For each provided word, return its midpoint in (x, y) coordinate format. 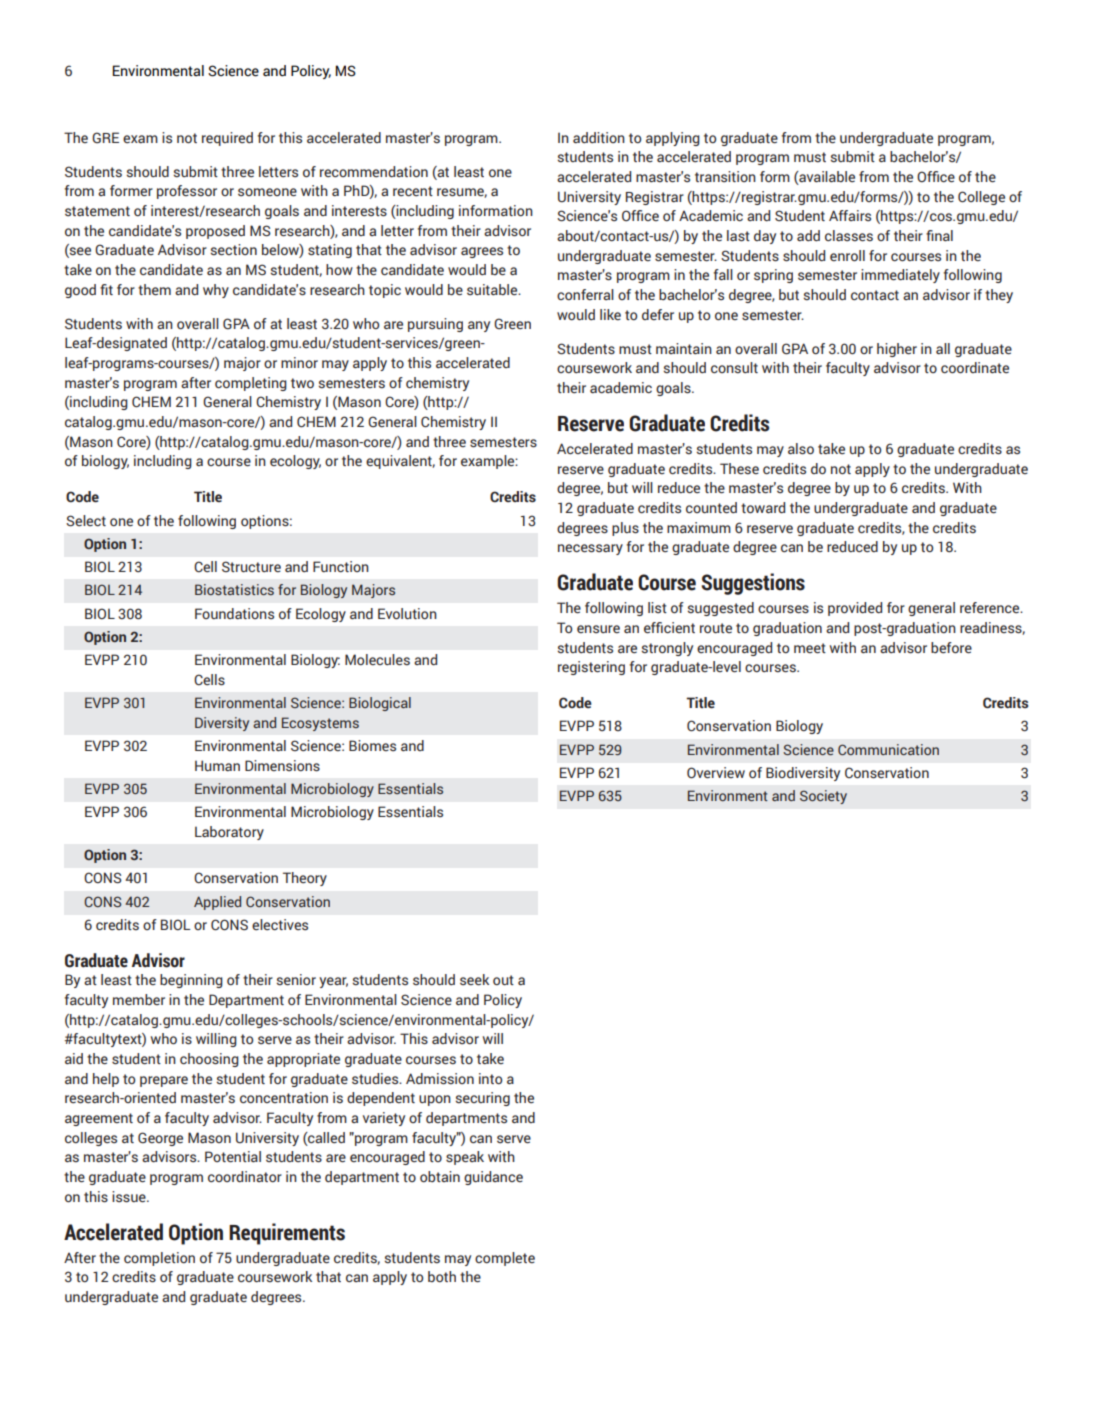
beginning (191, 981)
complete (505, 1259)
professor (187, 192)
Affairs (850, 215)
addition (599, 137)
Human (217, 765)
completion (159, 1259)
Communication (888, 749)
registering (591, 668)
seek (474, 980)
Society (823, 797)
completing (251, 384)
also (801, 449)
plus (625, 529)
